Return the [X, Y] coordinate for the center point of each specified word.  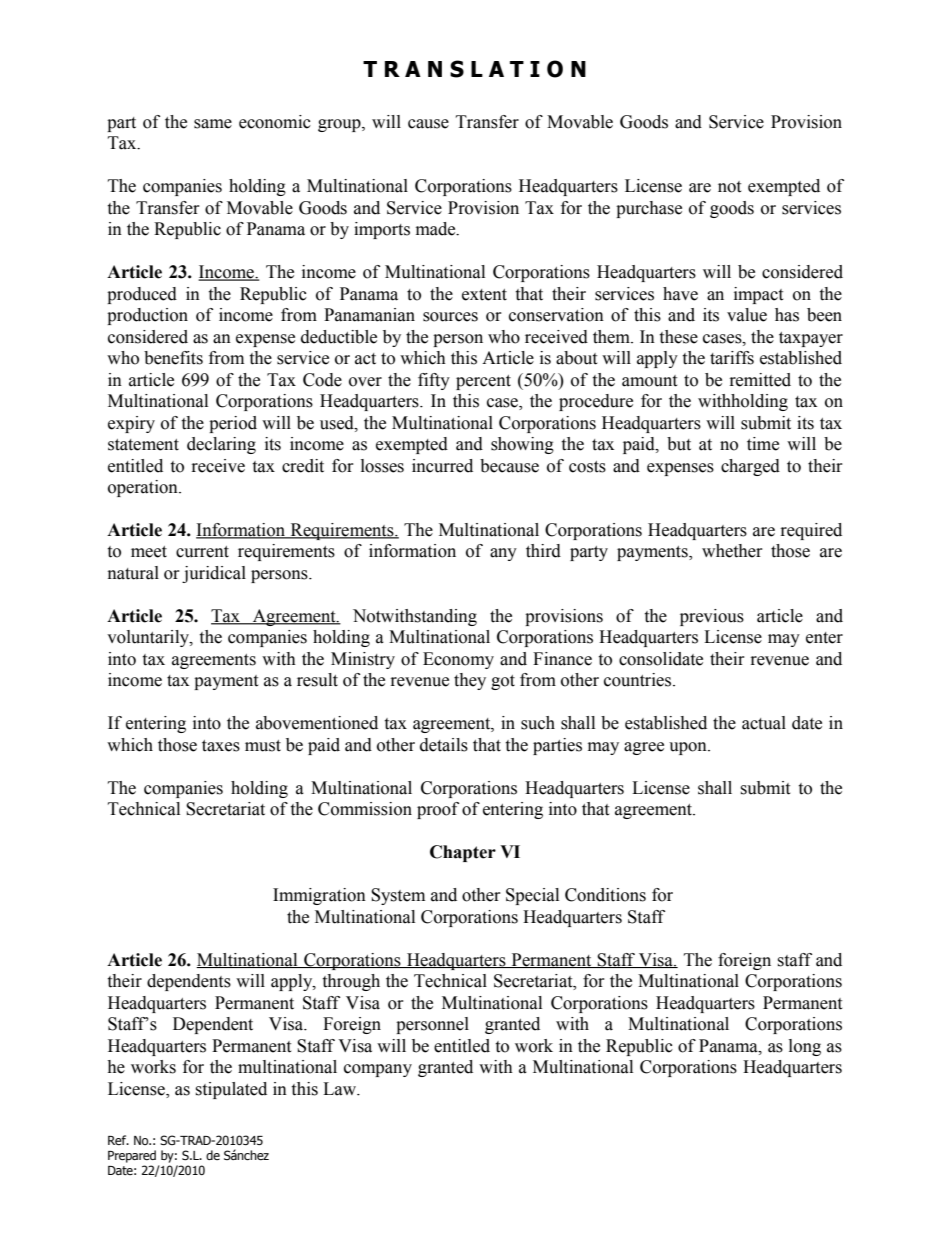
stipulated [231, 1090]
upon [689, 748]
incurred [442, 466]
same [213, 124]
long [805, 1047]
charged [750, 467]
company [378, 1070]
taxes [221, 746]
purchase [649, 209]
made [437, 229]
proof [438, 810]
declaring [221, 445]
